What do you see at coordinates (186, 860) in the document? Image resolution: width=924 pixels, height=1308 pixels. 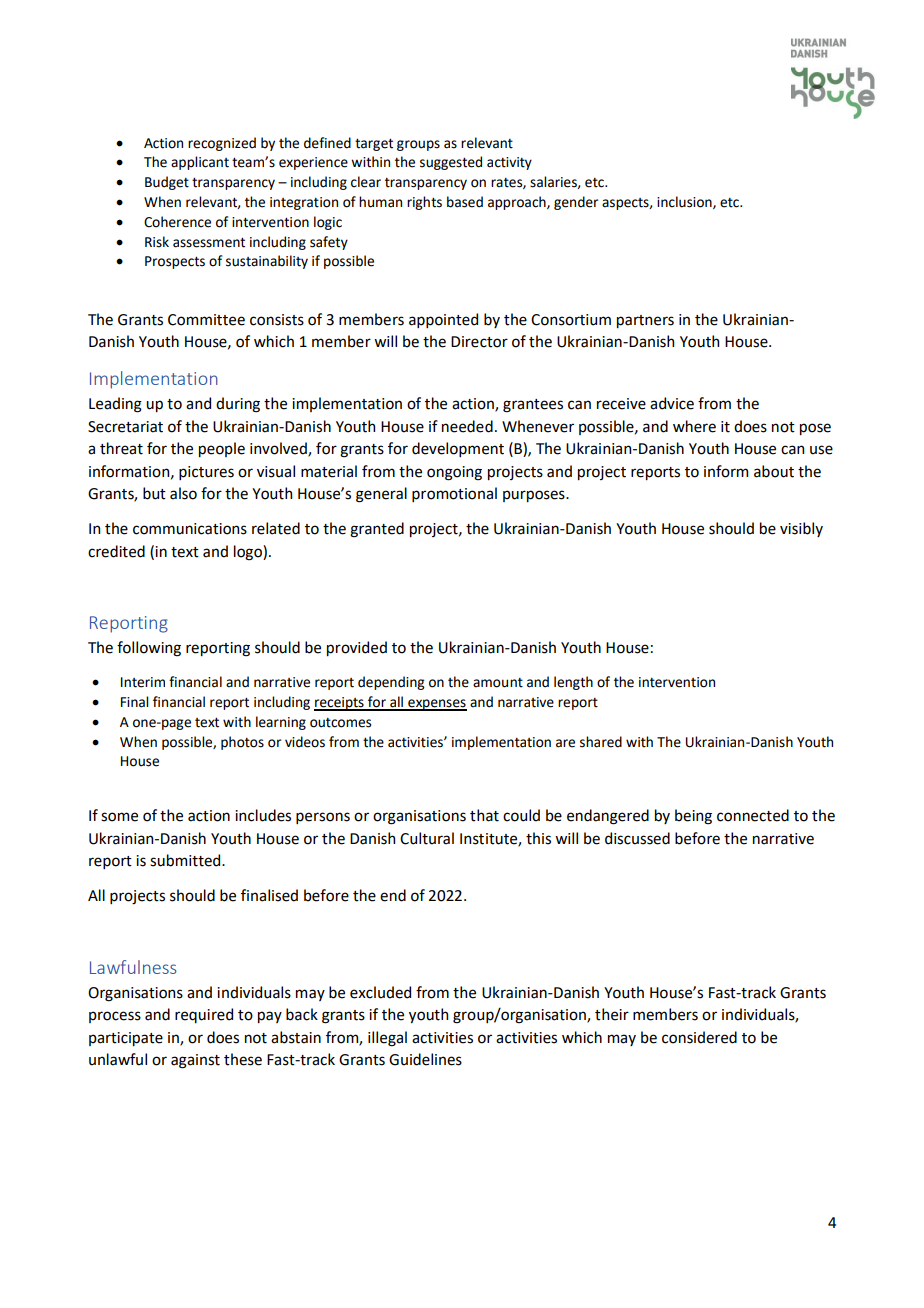 I see `submitted` at bounding box center [186, 860].
